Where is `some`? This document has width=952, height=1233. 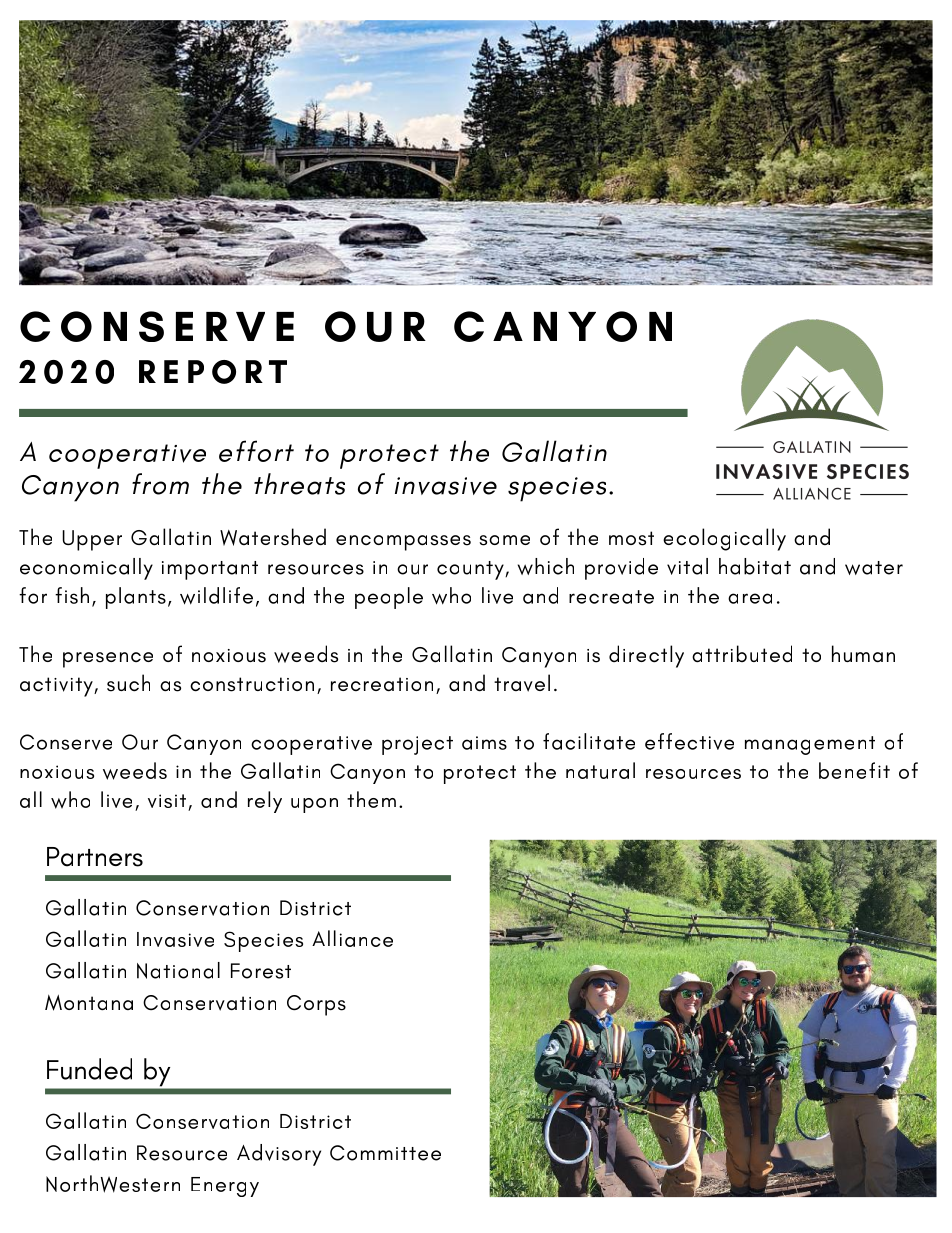 some is located at coordinates (504, 540).
